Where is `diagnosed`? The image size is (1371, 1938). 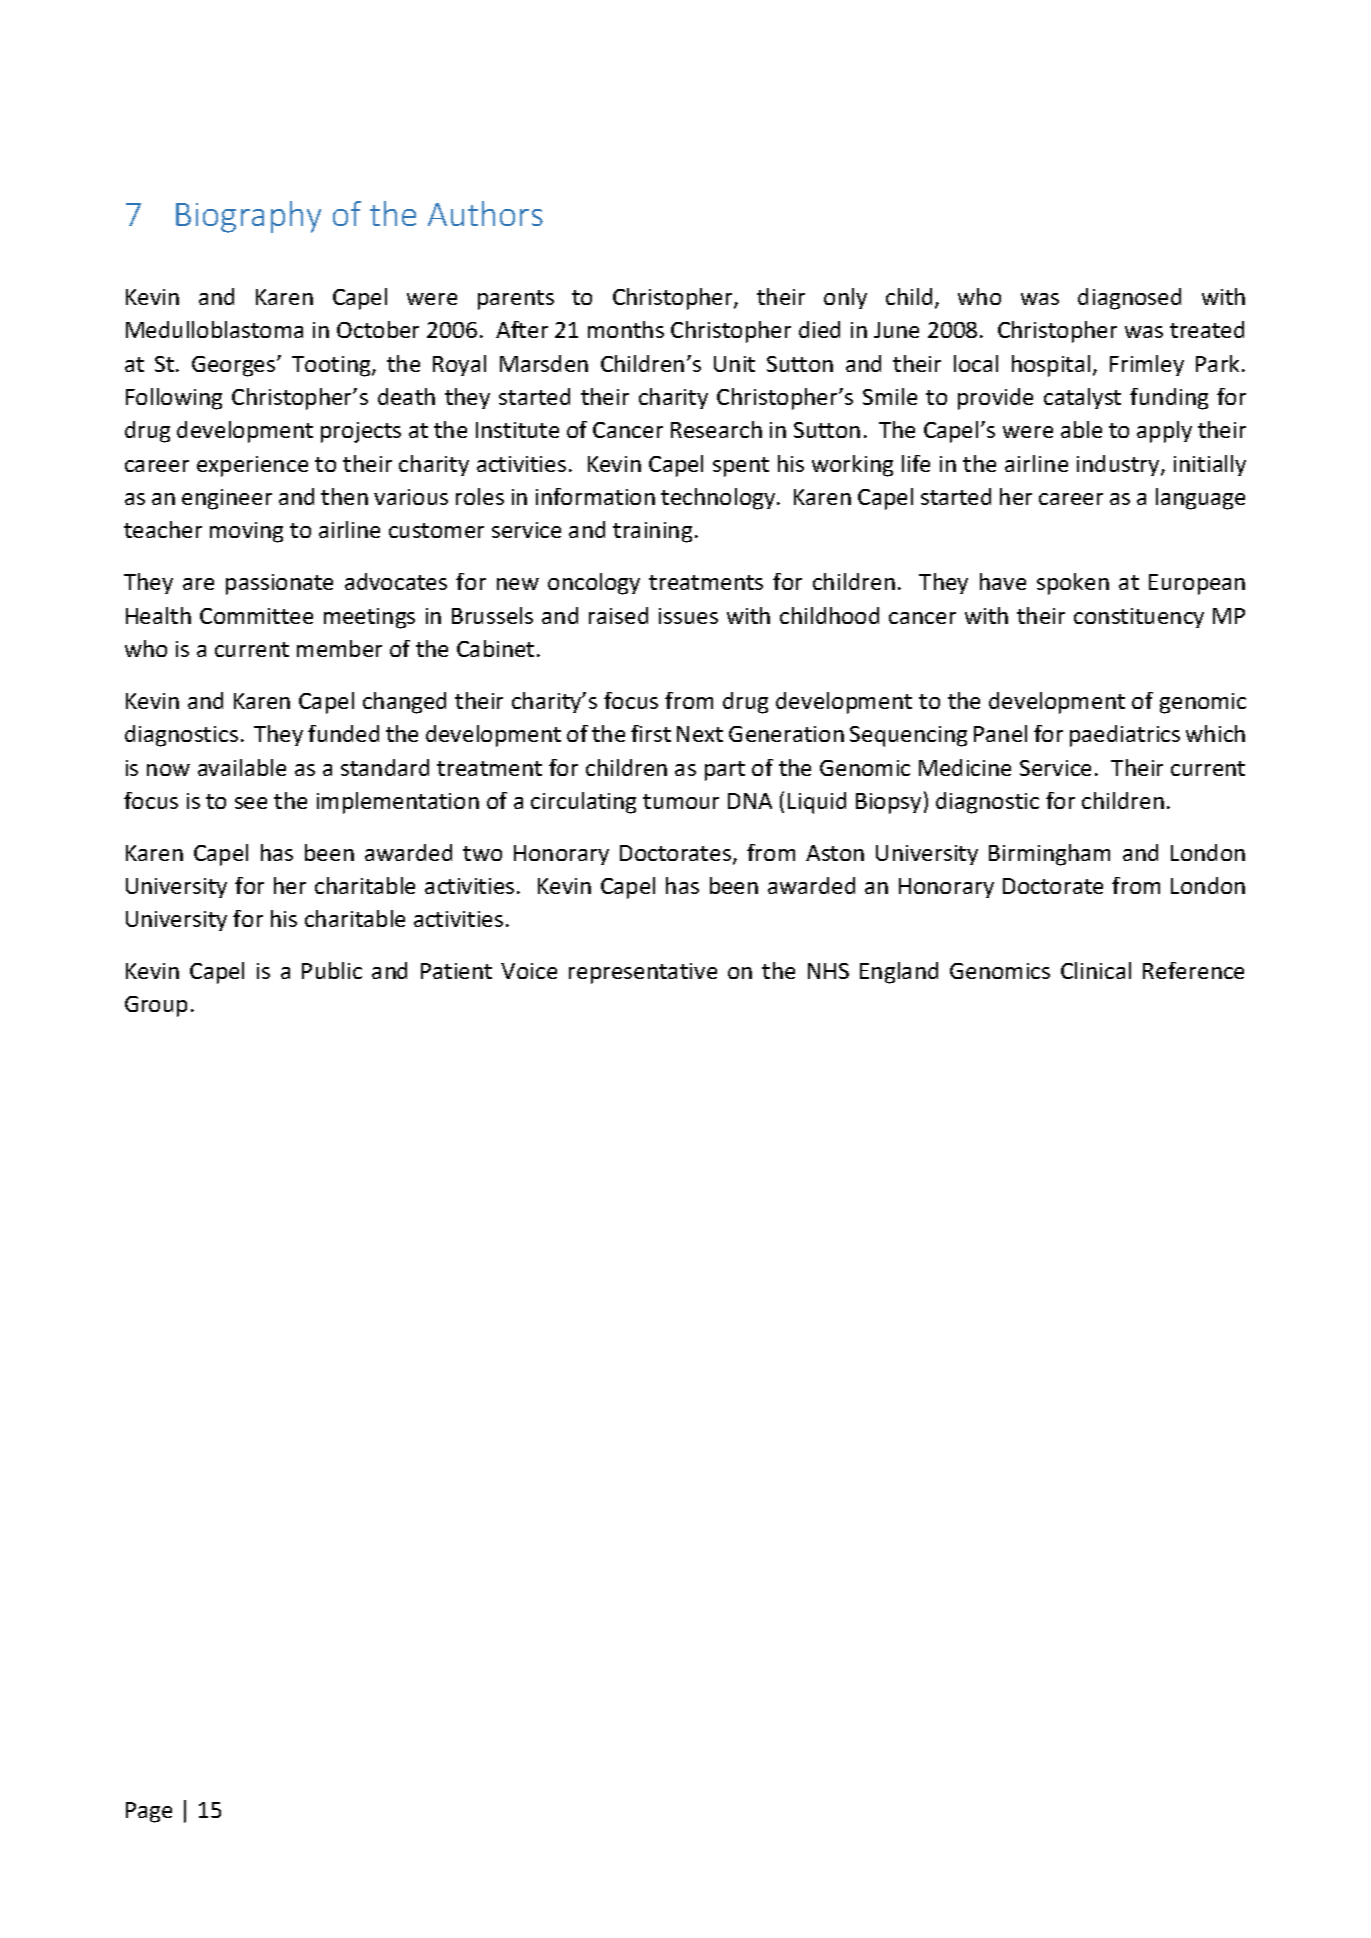 diagnosed is located at coordinates (1129, 299).
